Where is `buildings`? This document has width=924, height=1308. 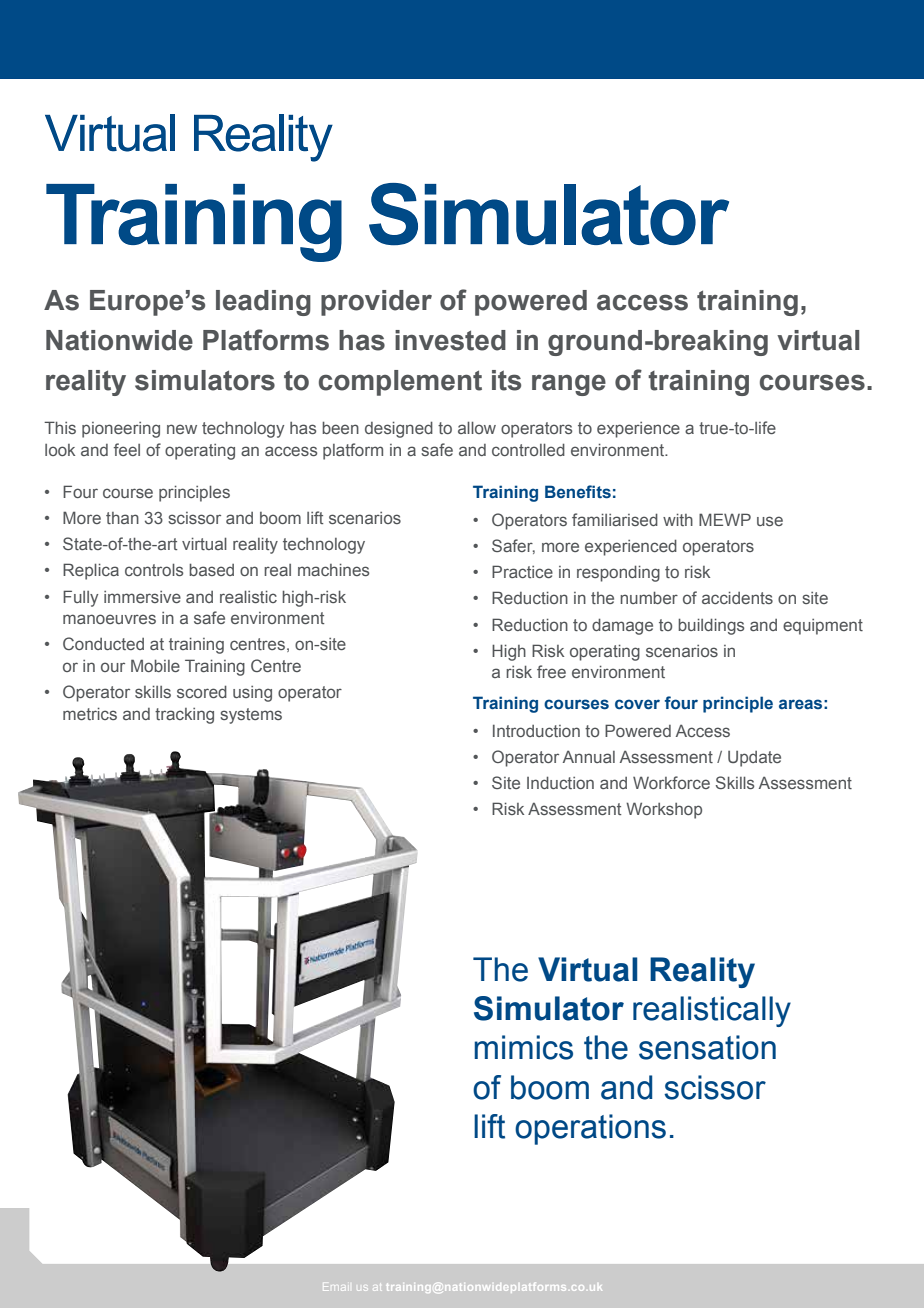
buildings is located at coordinates (711, 626).
